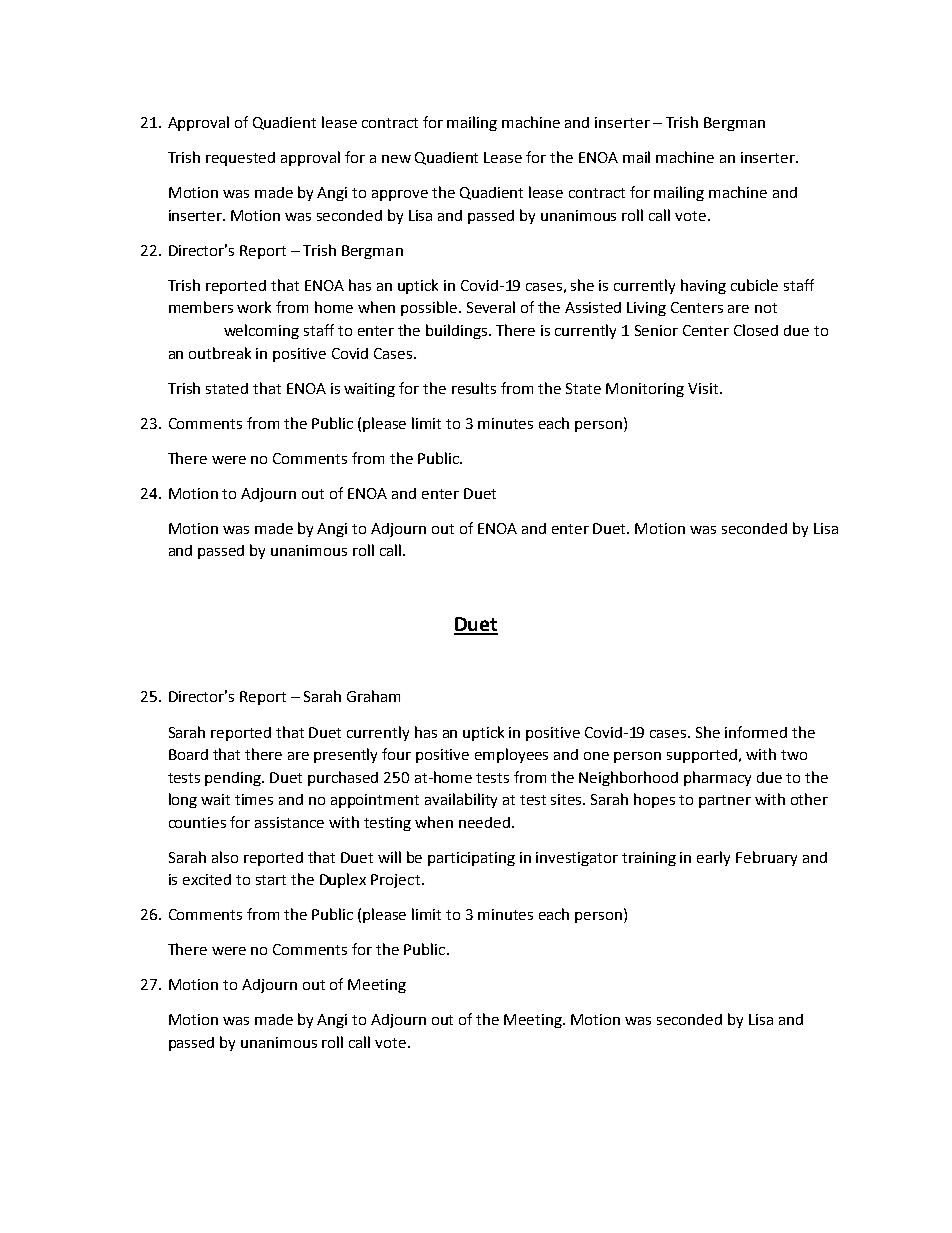 The width and height of the screenshot is (952, 1233). What do you see at coordinates (220, 353) in the screenshot?
I see `outbreak` at bounding box center [220, 353].
